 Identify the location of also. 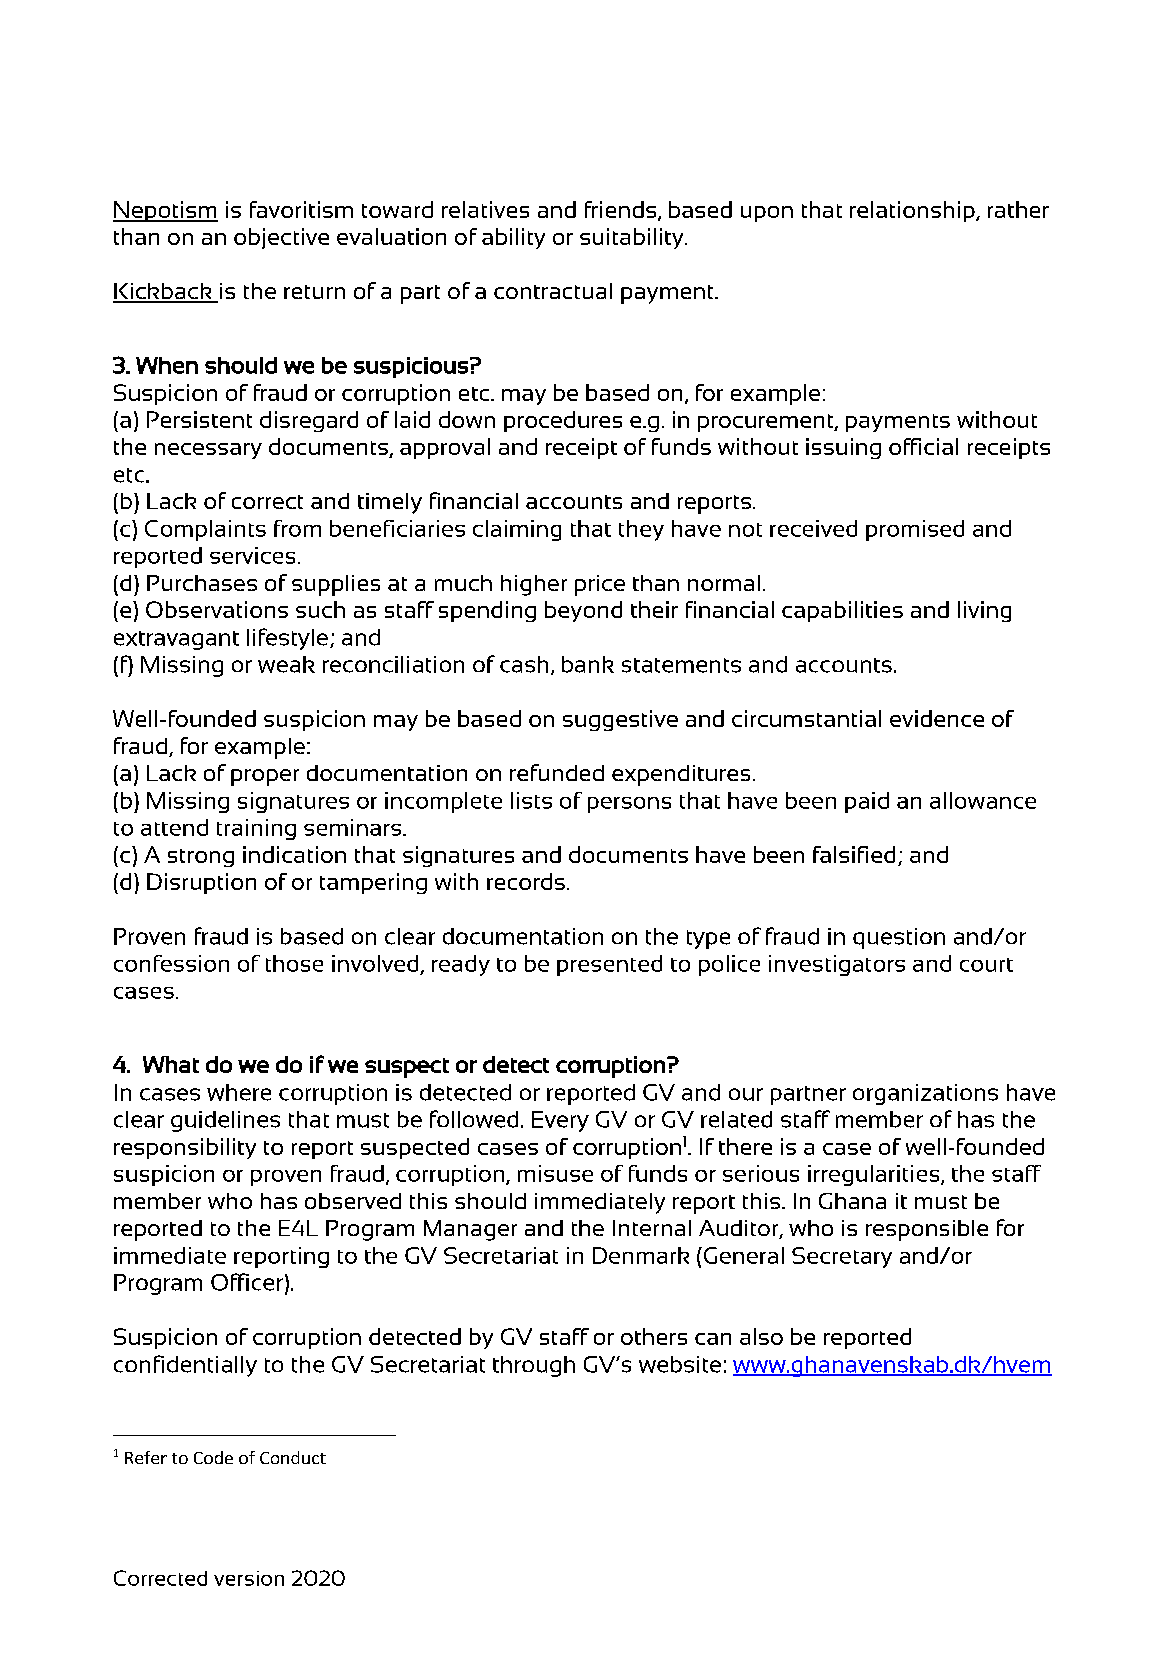
(761, 1336).
